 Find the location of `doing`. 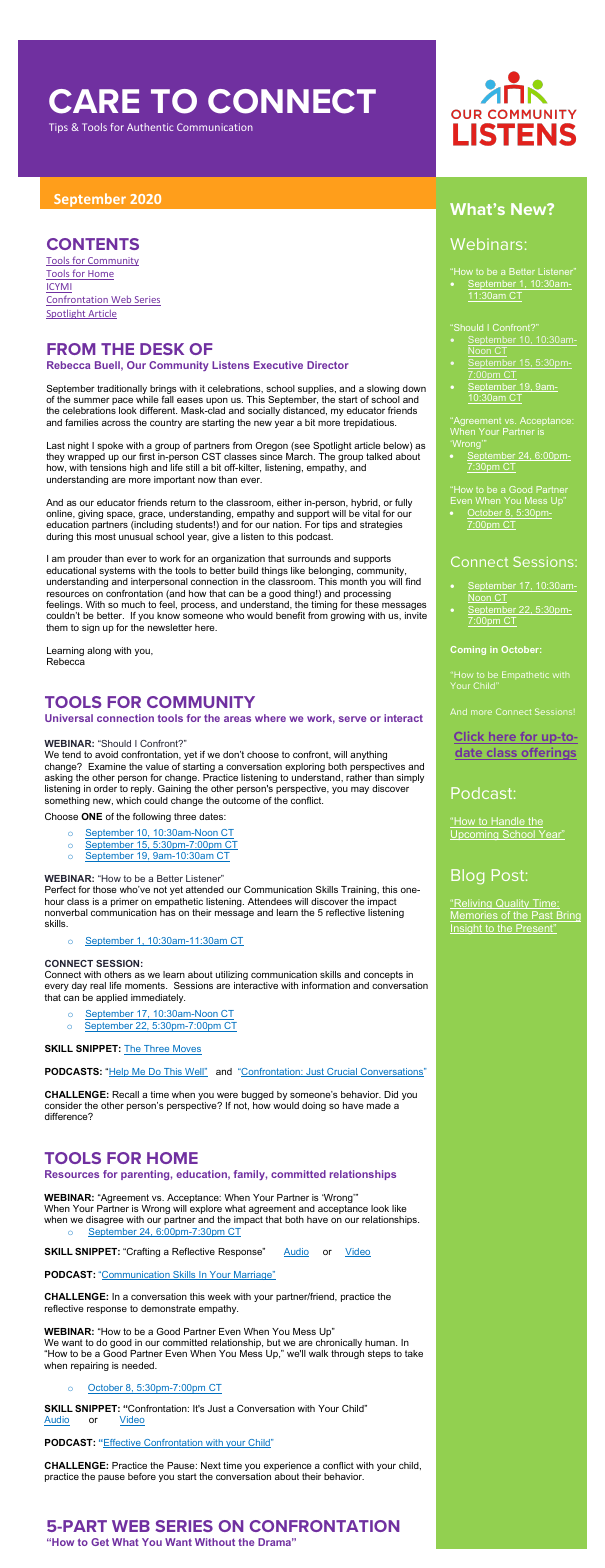

doing is located at coordinates (314, 1106).
